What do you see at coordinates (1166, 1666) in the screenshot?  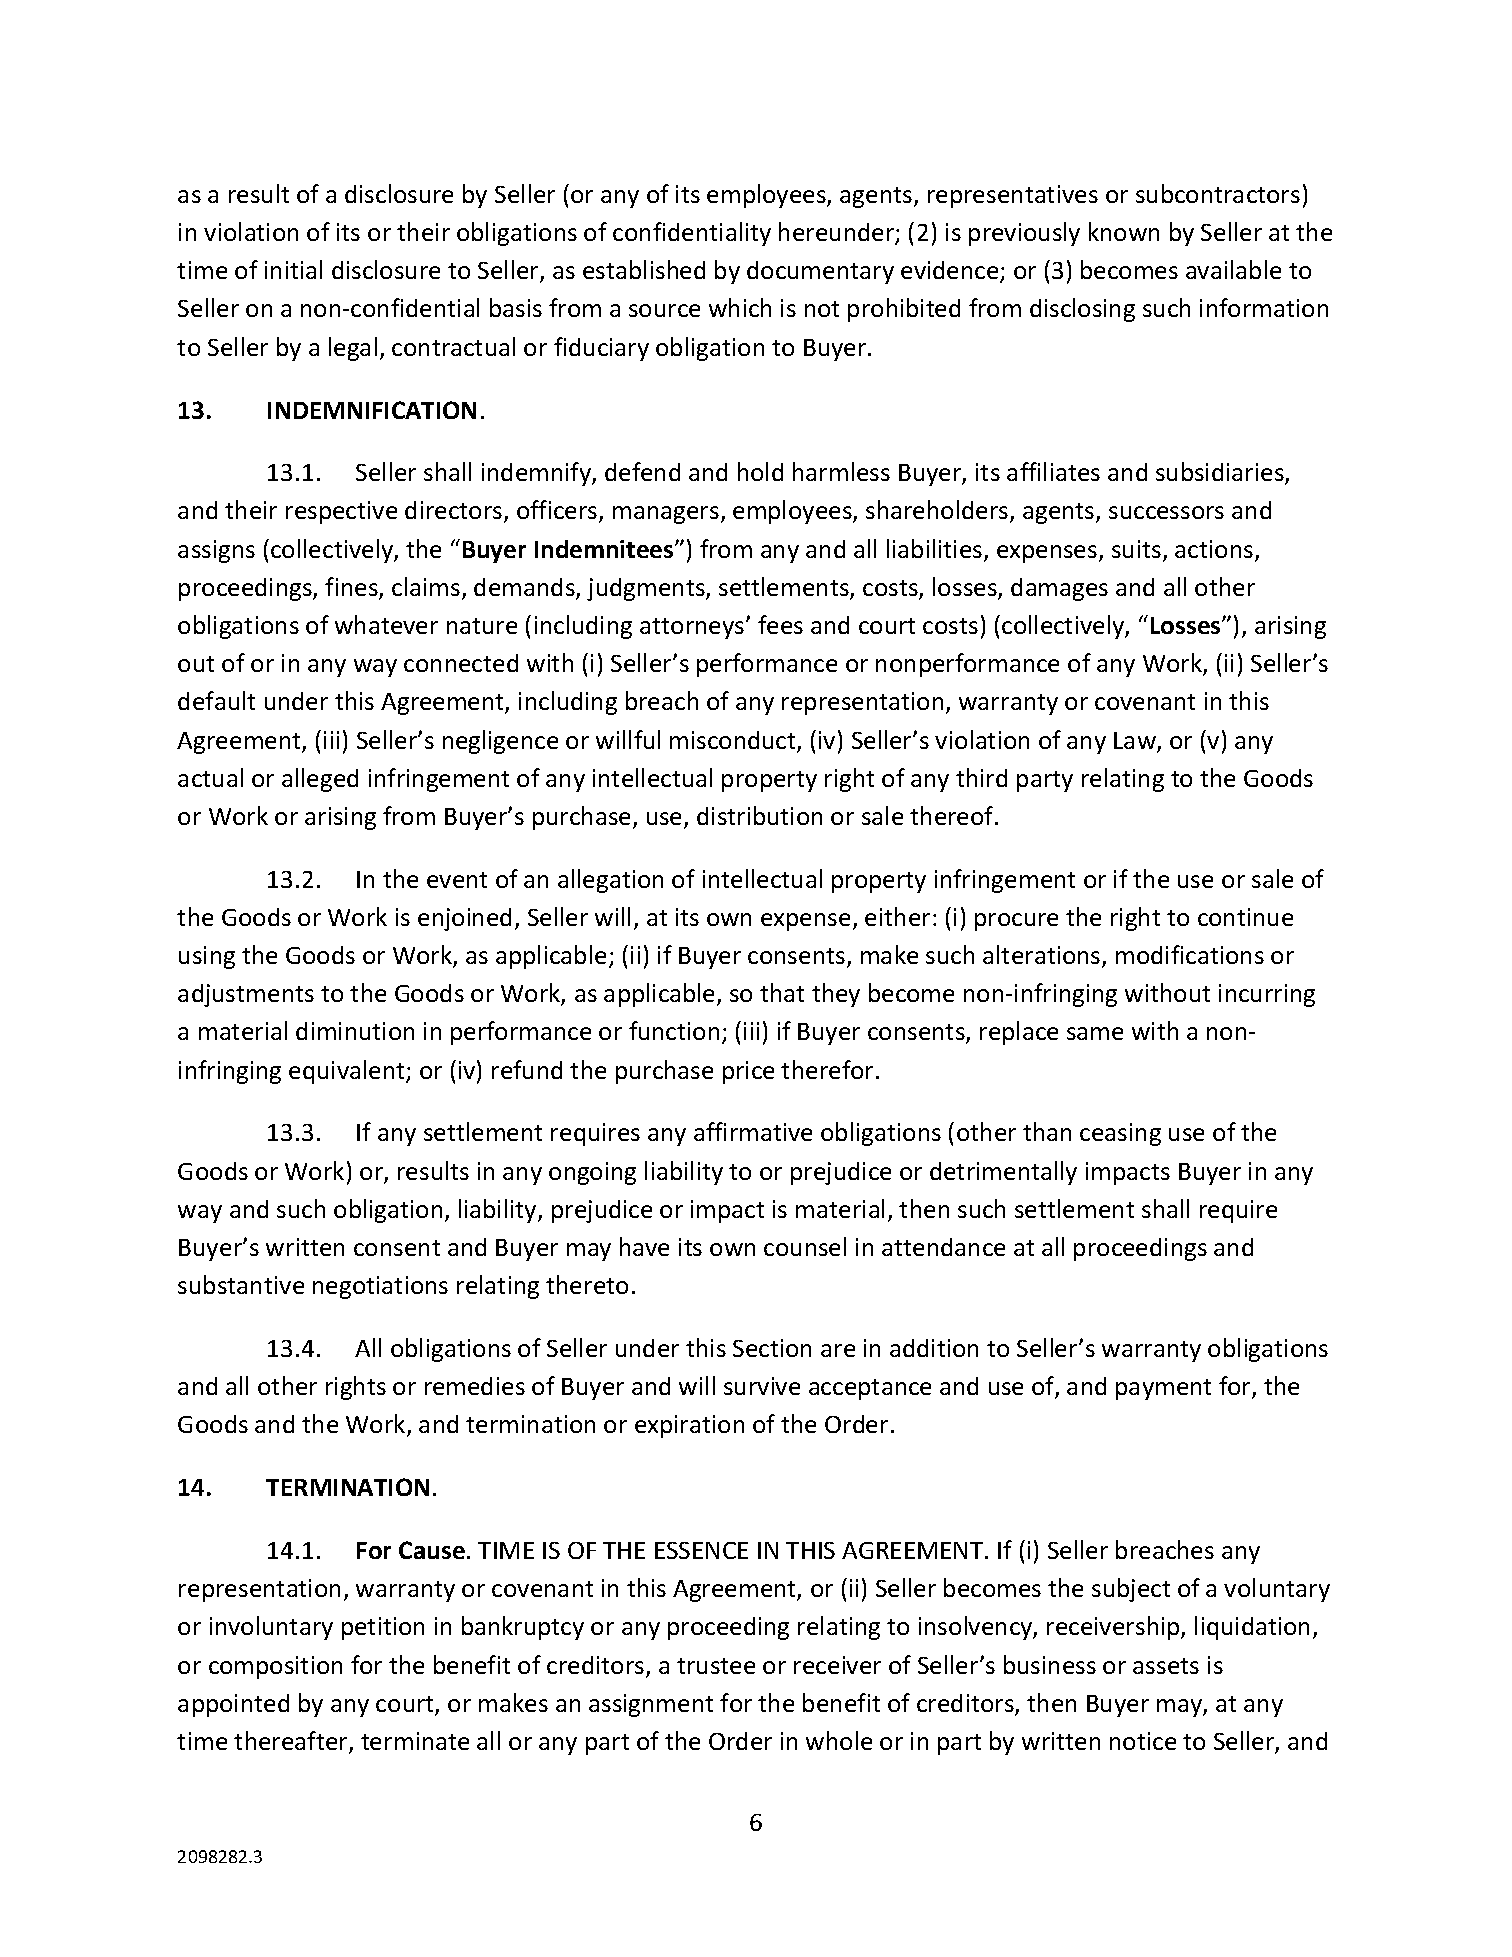 I see `assets` at bounding box center [1166, 1666].
